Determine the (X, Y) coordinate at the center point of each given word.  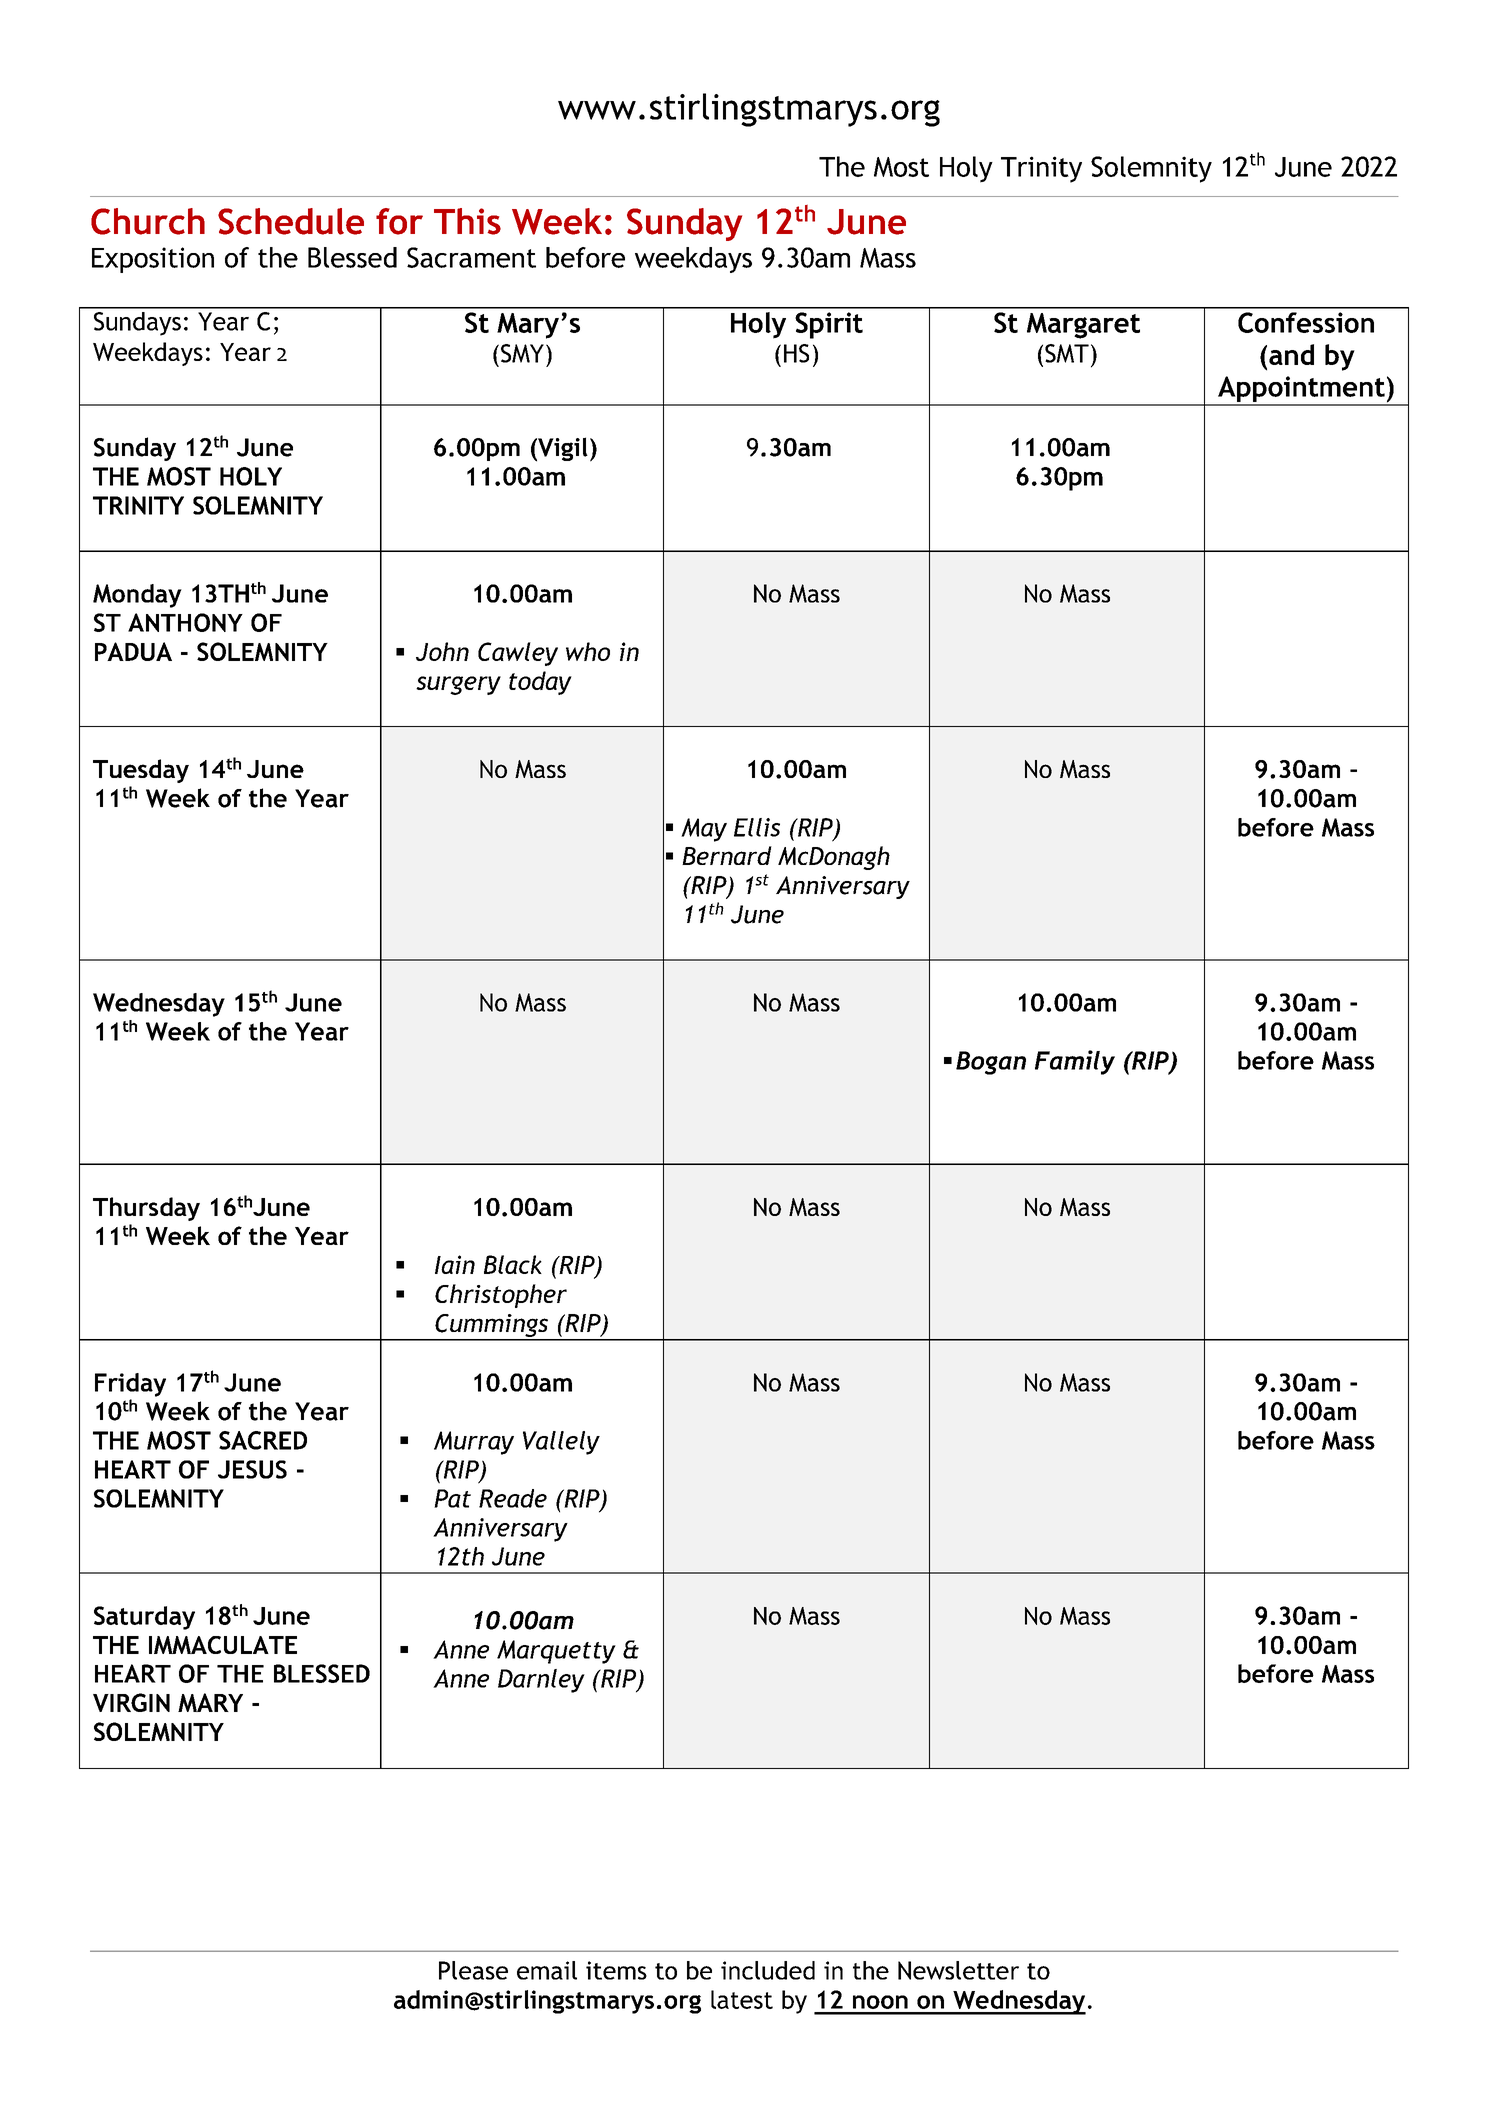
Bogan (991, 1063)
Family (1075, 1062)
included (768, 1970)
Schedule (291, 221)
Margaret (1083, 326)
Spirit (829, 325)
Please (473, 1970)
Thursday (146, 1209)
